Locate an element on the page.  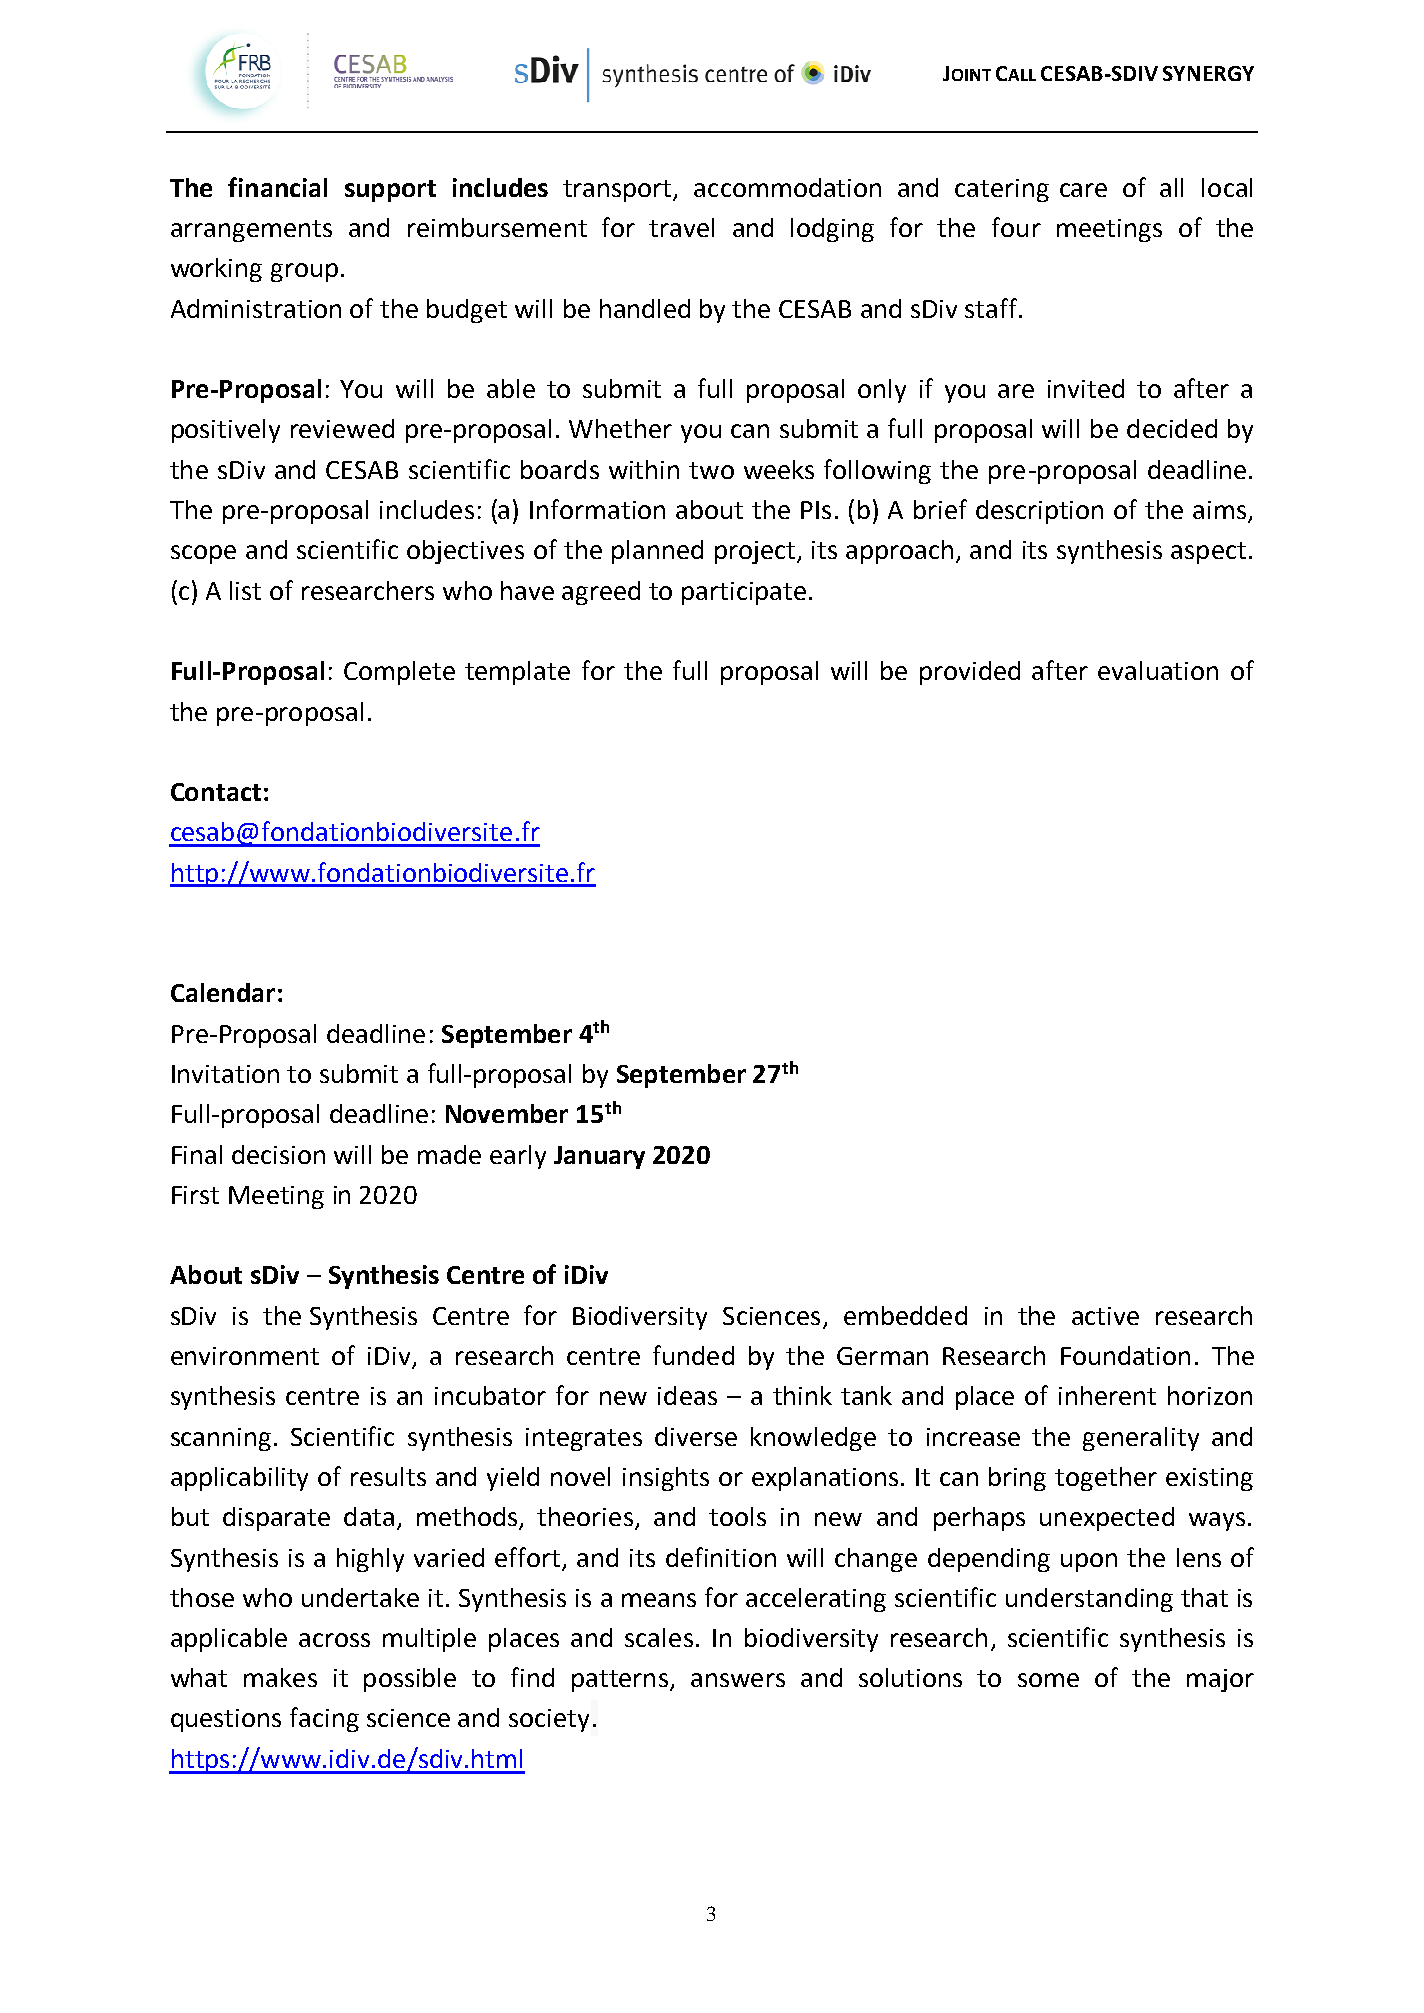
financial is located at coordinates (277, 187).
